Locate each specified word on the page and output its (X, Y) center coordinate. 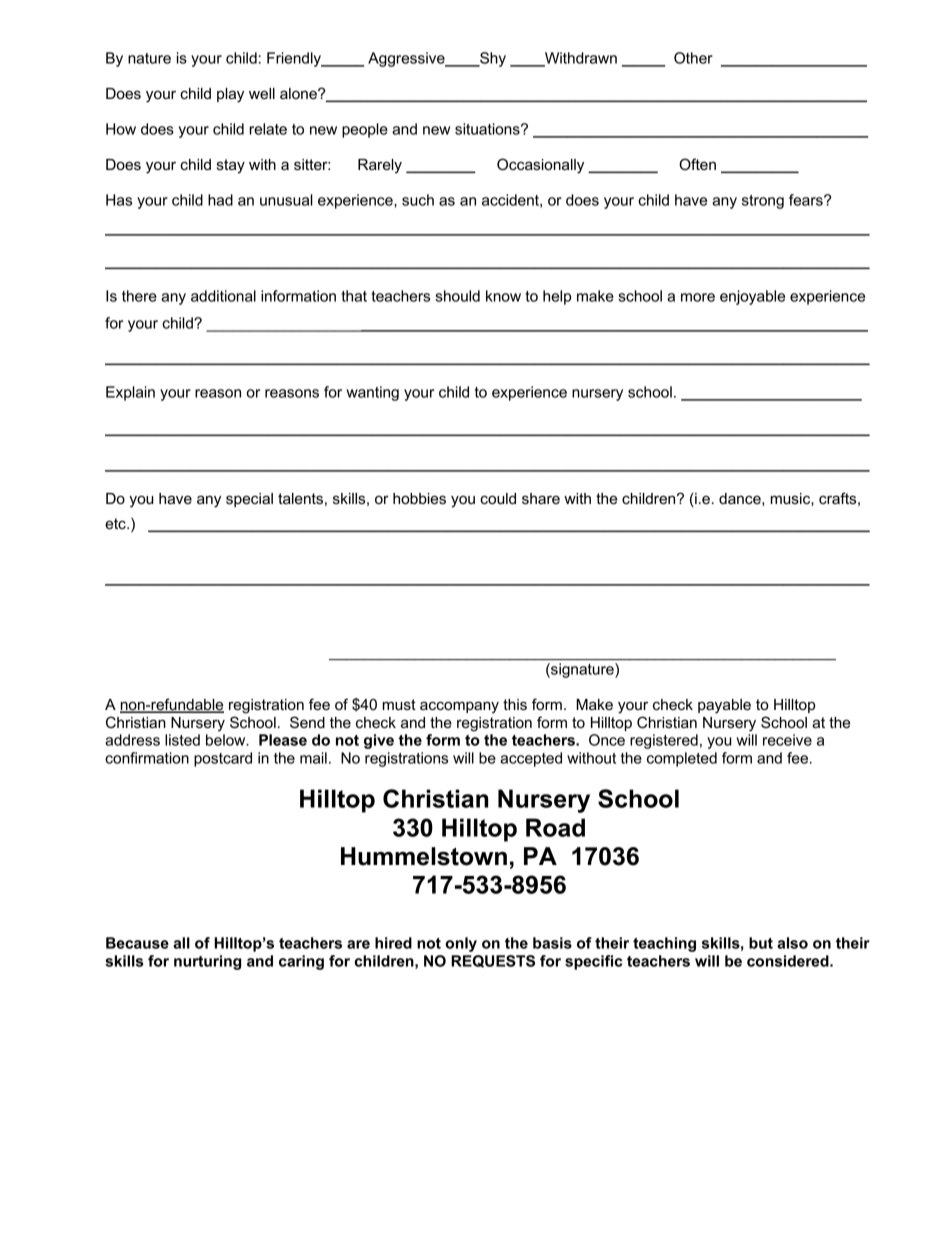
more (698, 297)
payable (724, 706)
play (230, 95)
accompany (459, 707)
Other (693, 58)
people (365, 130)
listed (182, 740)
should (457, 296)
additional (223, 296)
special (249, 500)
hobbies (419, 498)
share (541, 498)
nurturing (207, 962)
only (461, 944)
